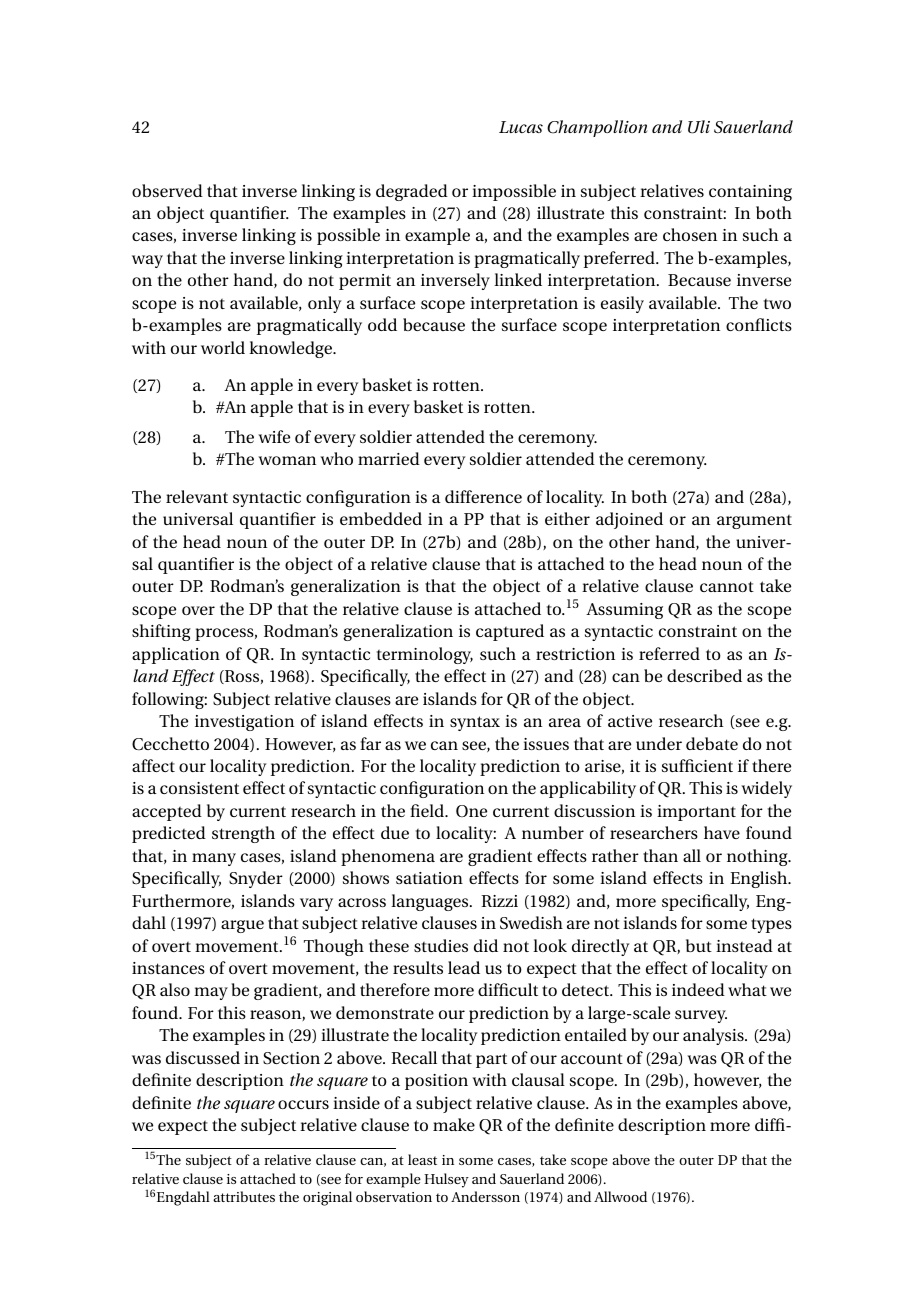  What do you see at coordinates (243, 834) in the screenshot?
I see `strength` at bounding box center [243, 834].
